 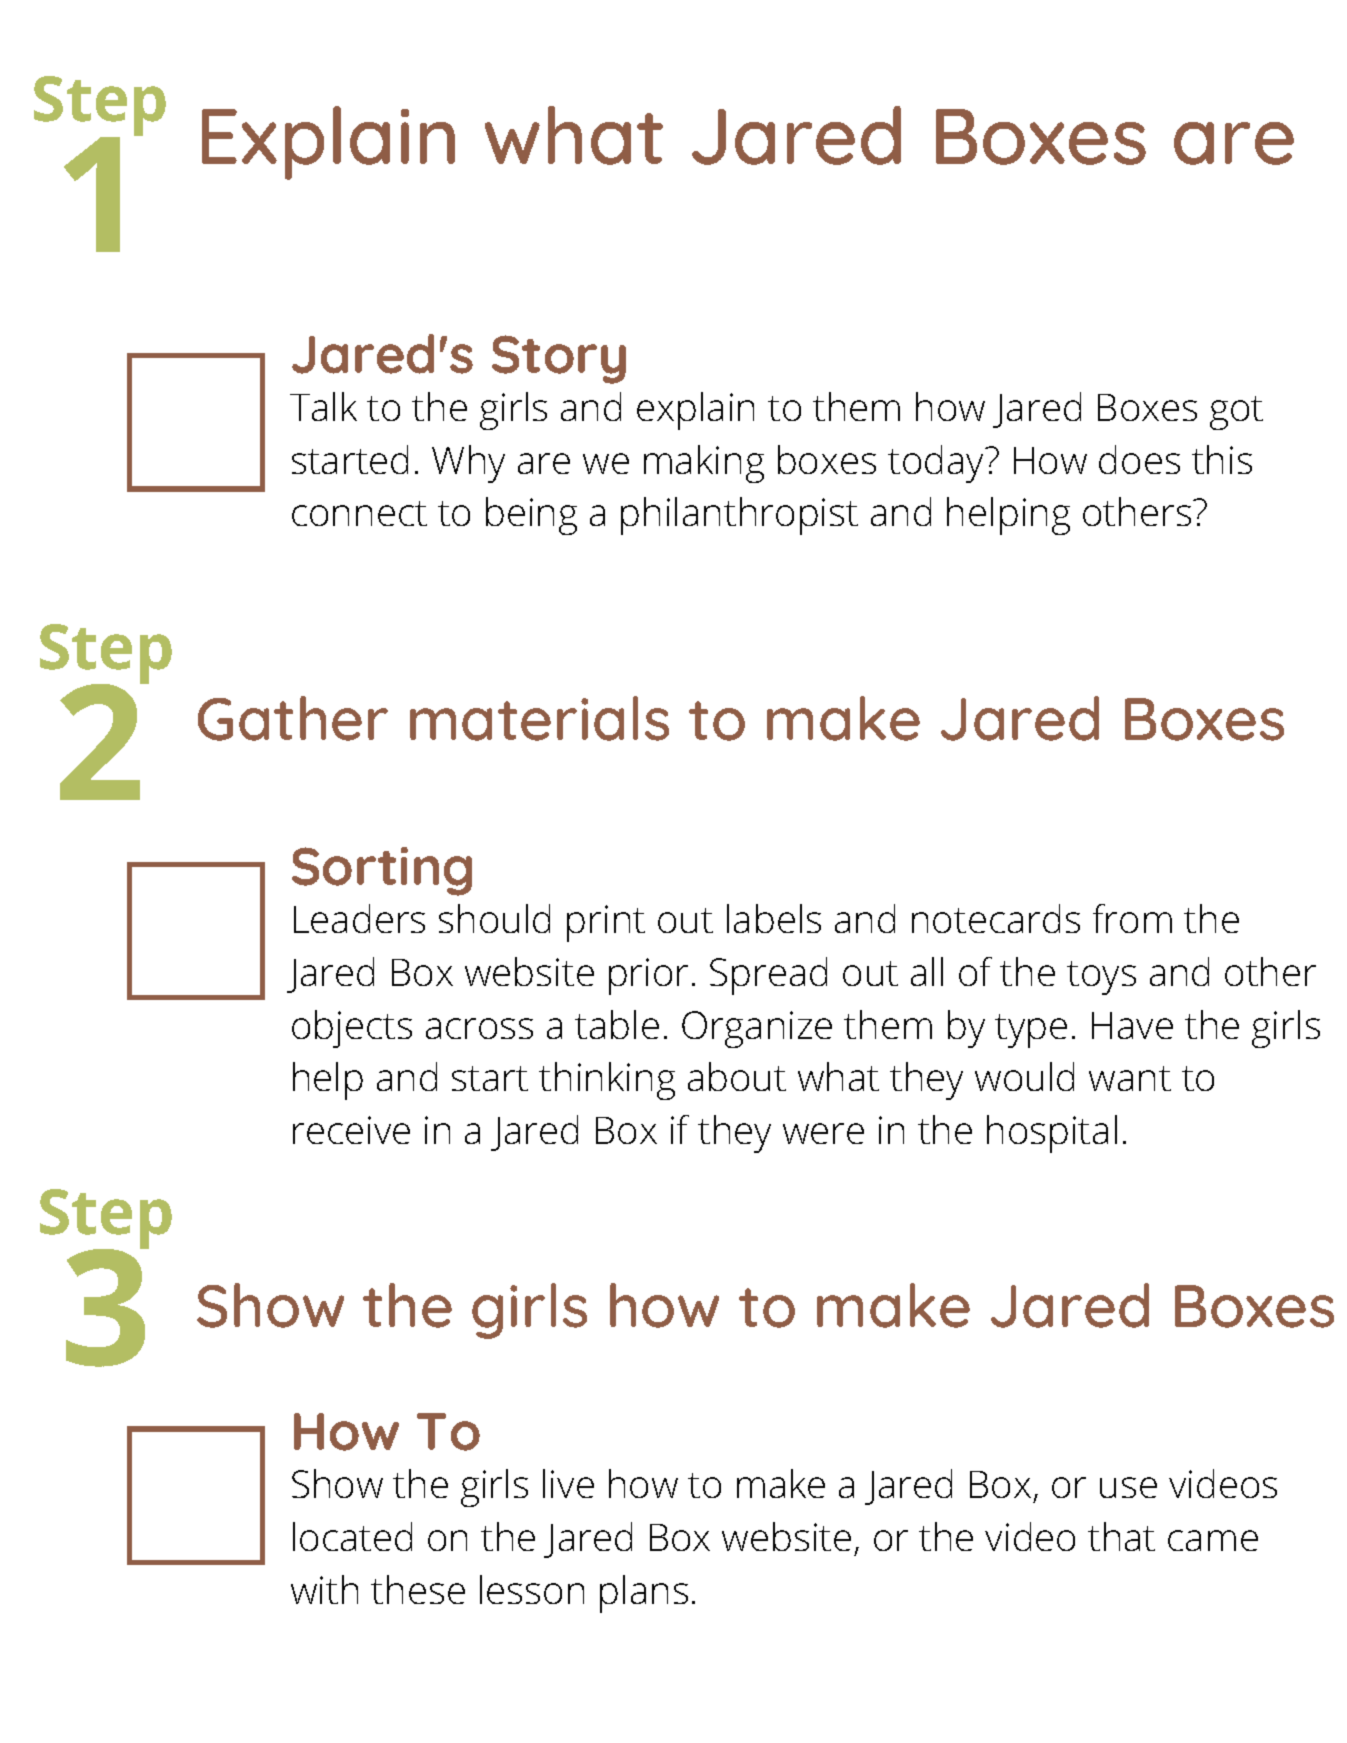 What do you see at coordinates (293, 718) in the screenshot?
I see `Gather` at bounding box center [293, 718].
